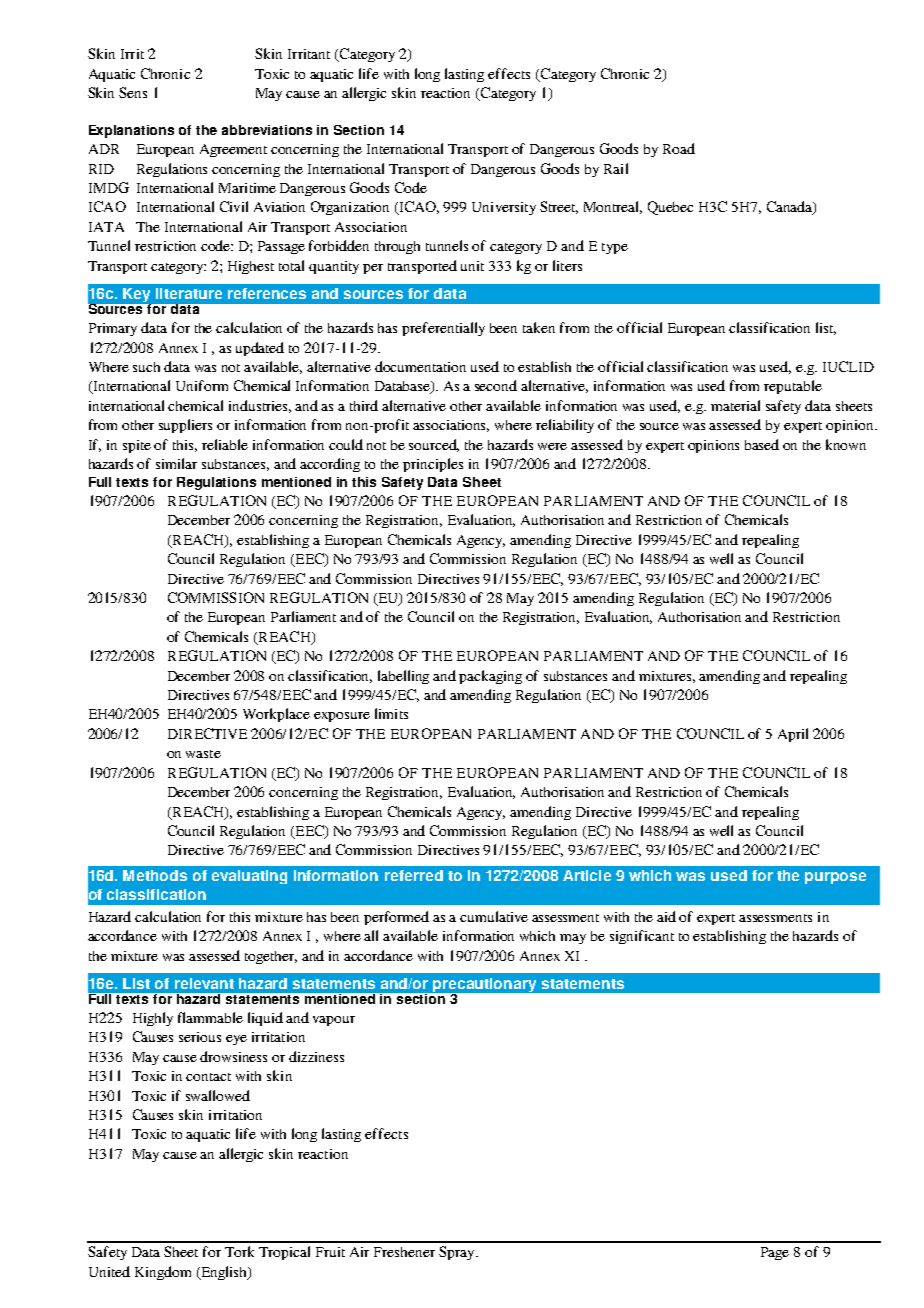 Image resolution: width=924 pixels, height=1308 pixels. What do you see at coordinates (276, 715) in the screenshot?
I see `Workplace` at bounding box center [276, 715].
